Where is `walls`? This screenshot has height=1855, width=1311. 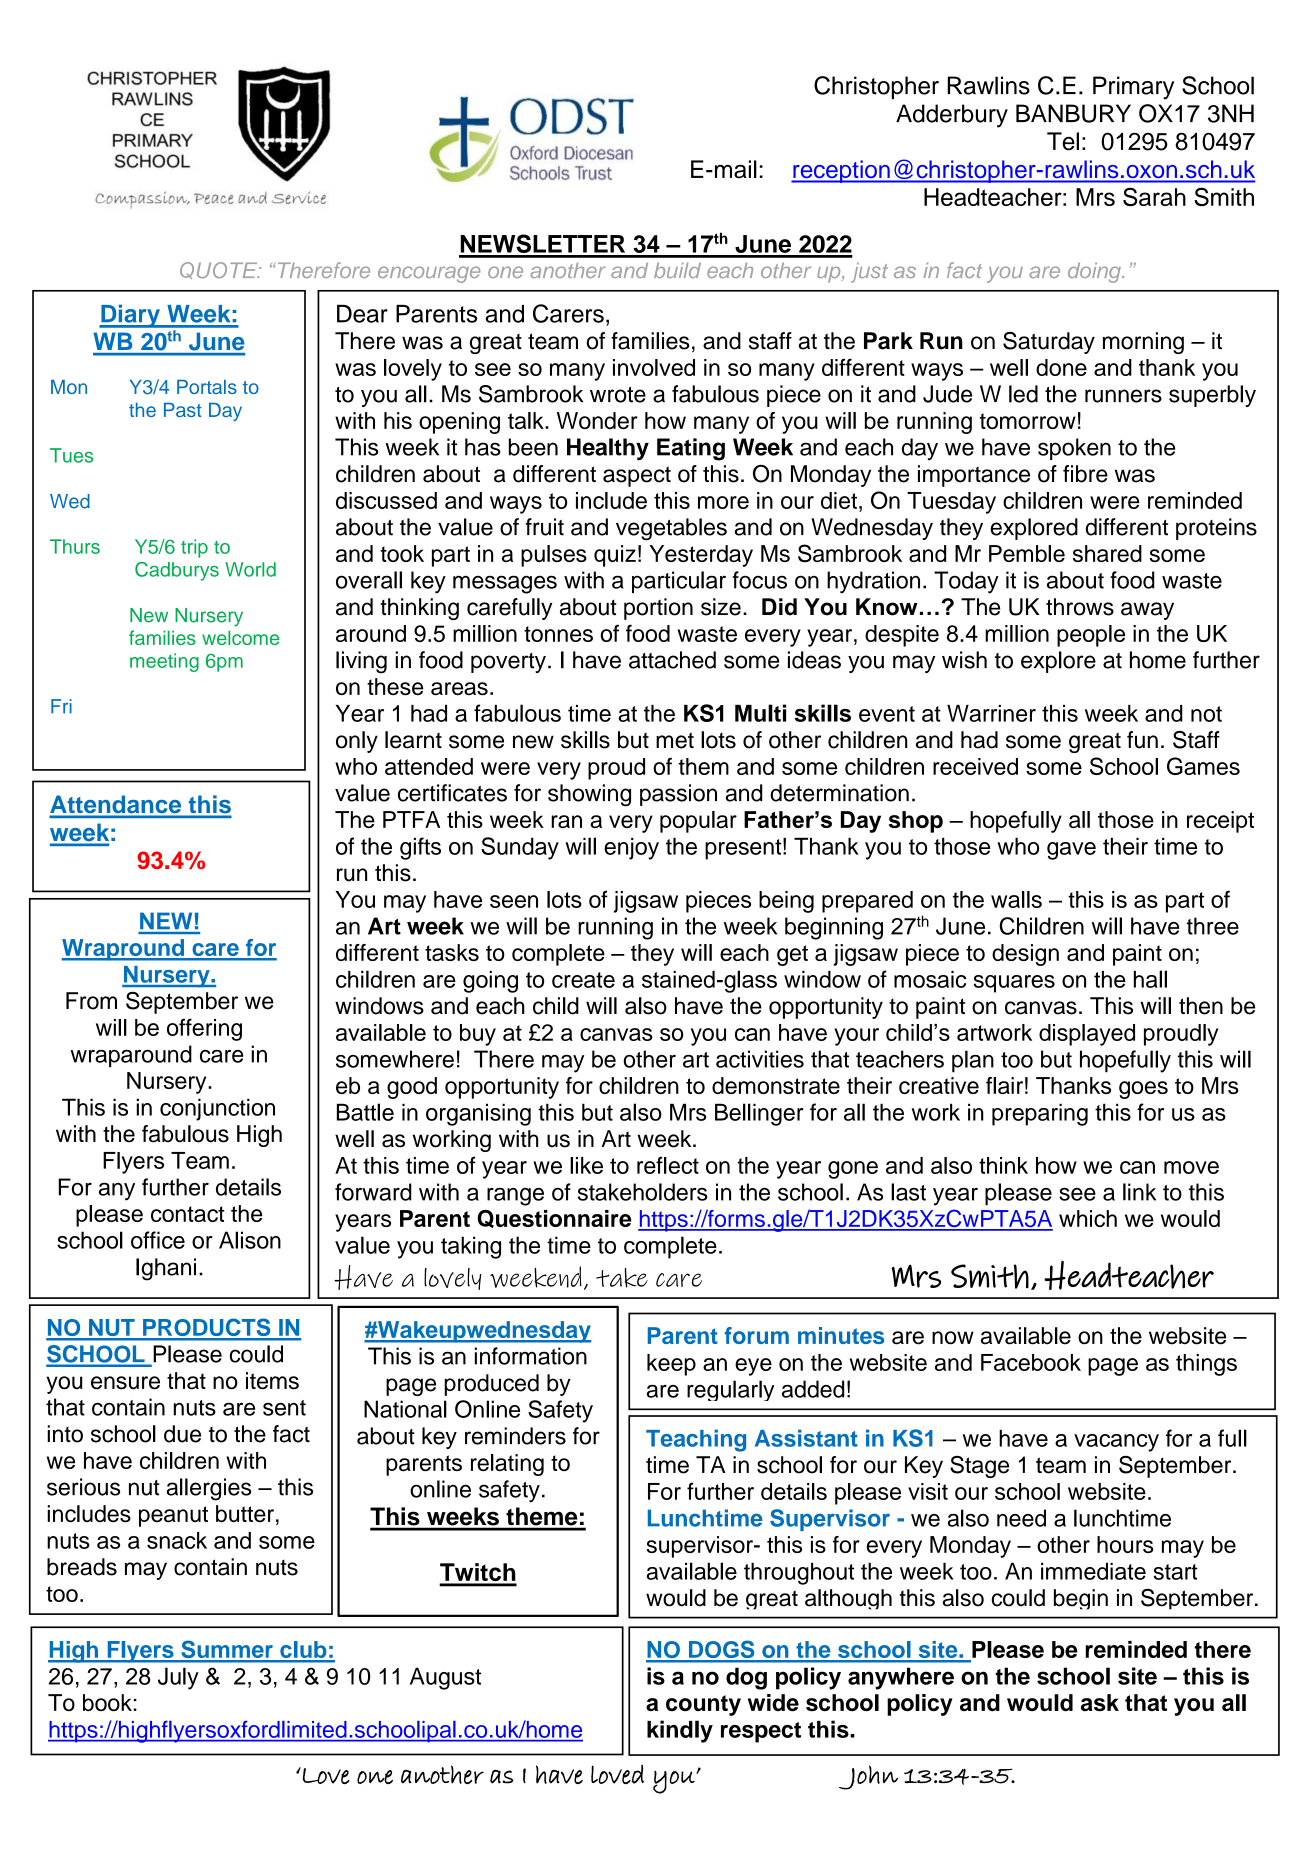
walls is located at coordinates (1016, 899).
